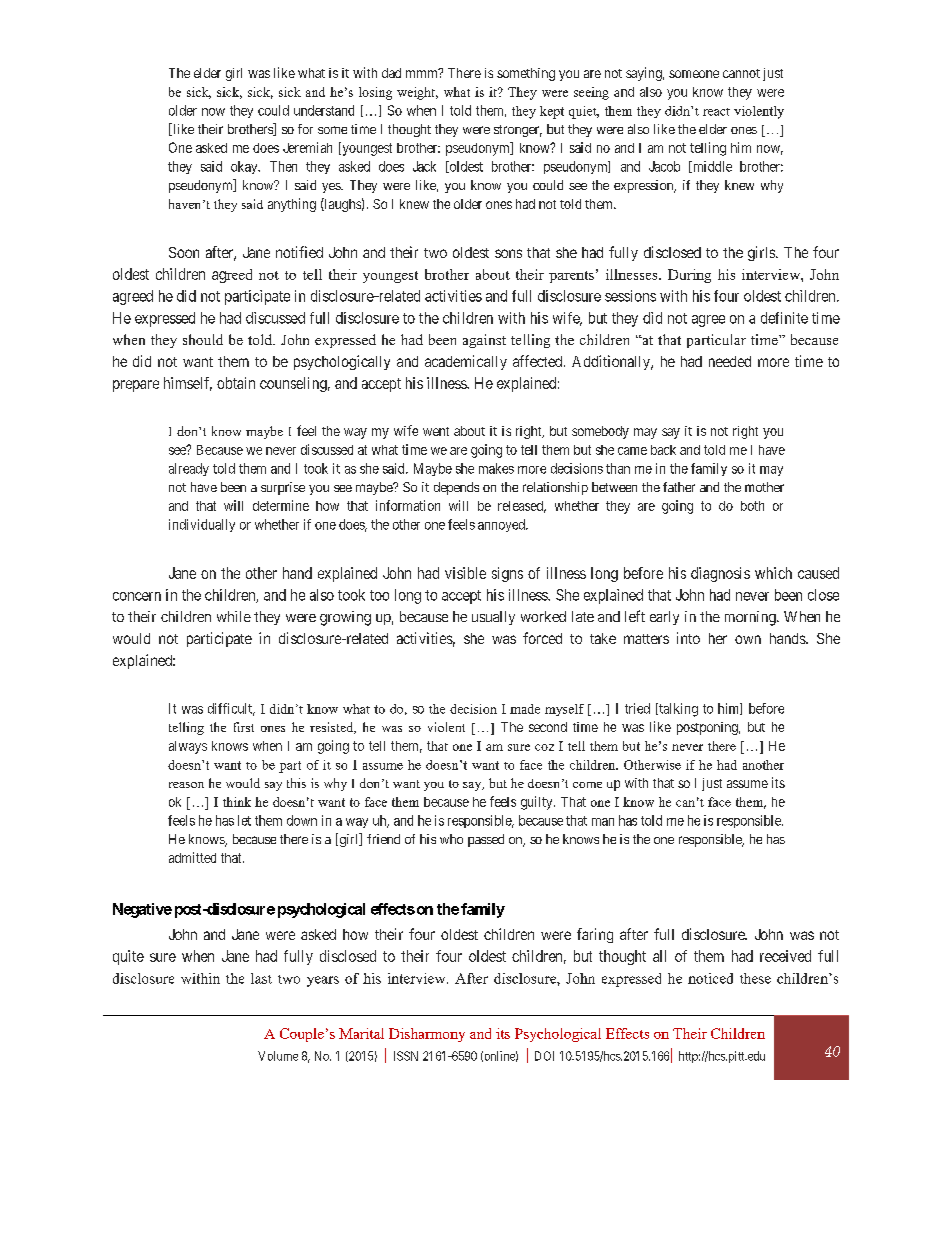 The height and width of the screenshot is (1233, 952). I want to click on stronger, so click(518, 131).
